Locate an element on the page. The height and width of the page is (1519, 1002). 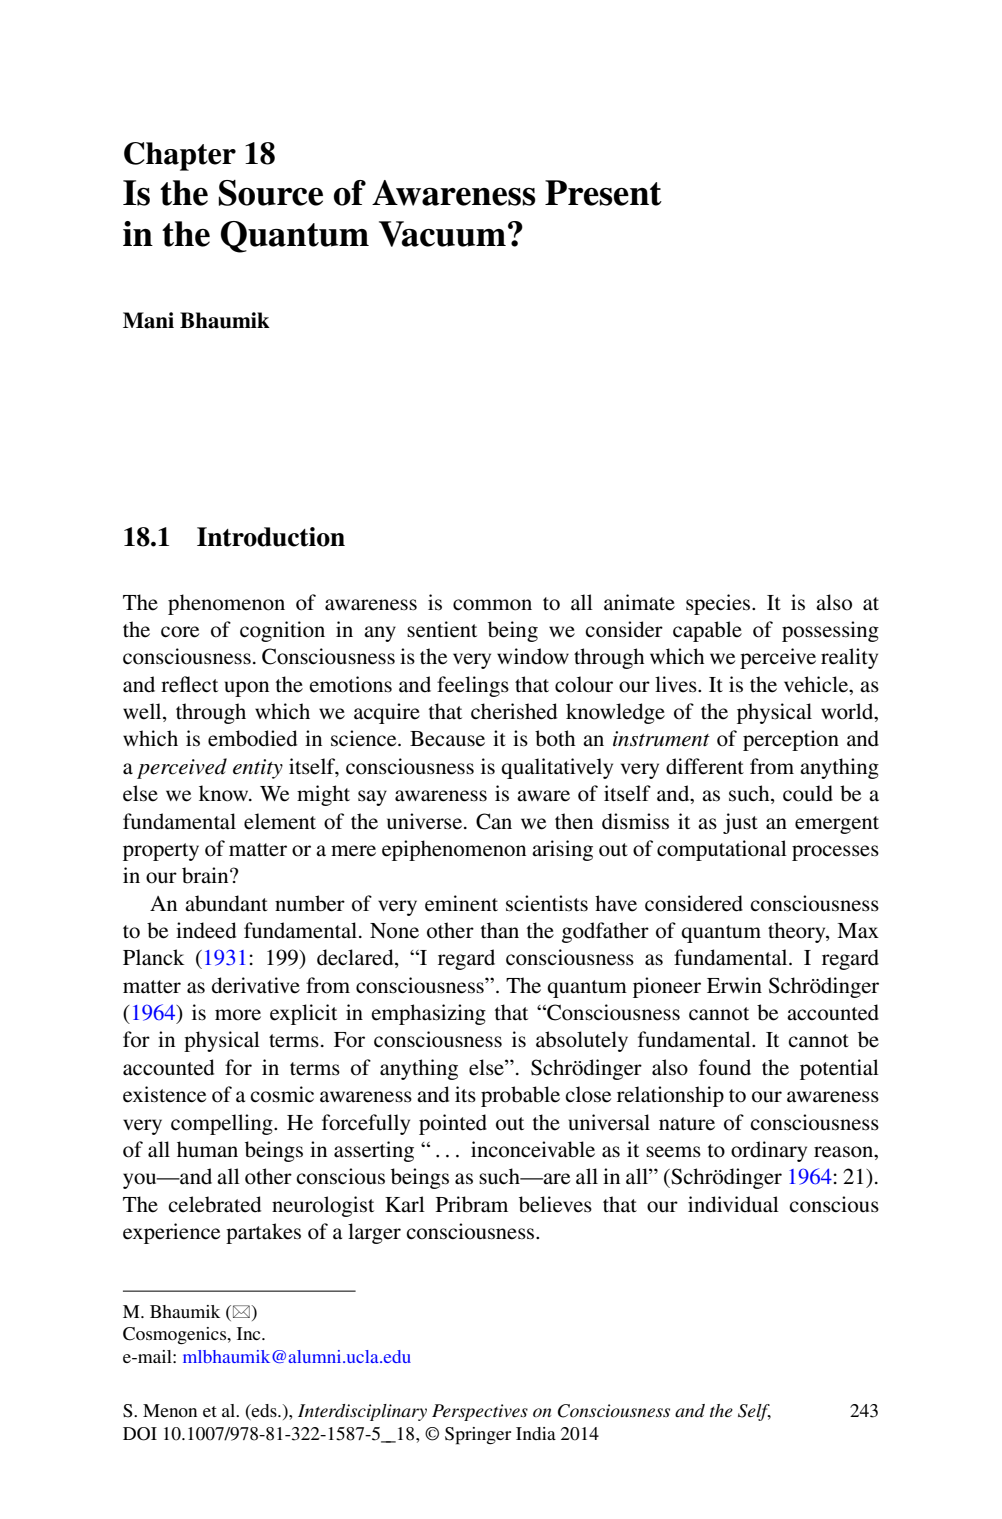
Introduction is located at coordinates (271, 537).
